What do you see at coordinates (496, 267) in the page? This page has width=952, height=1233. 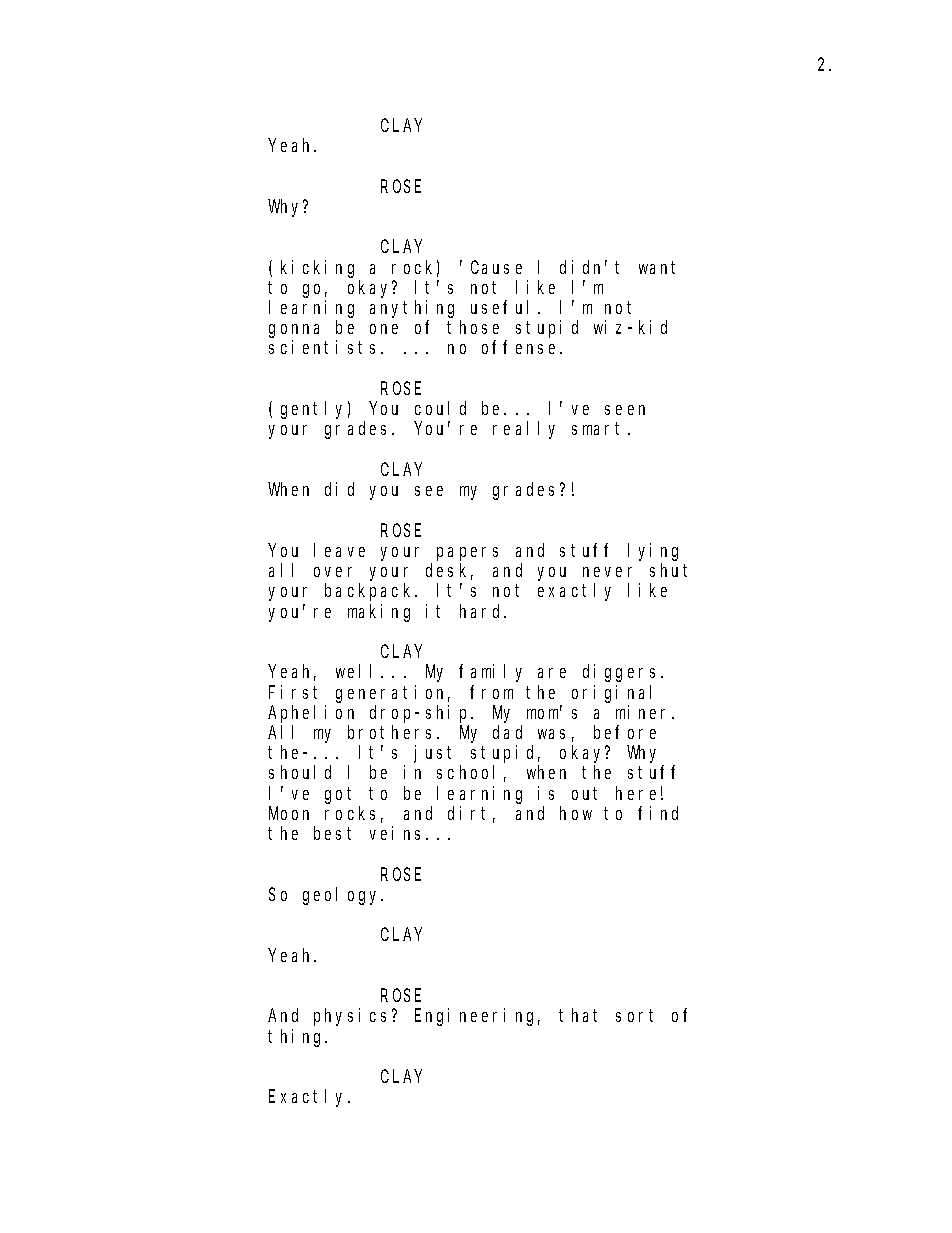 I see `Cause` at bounding box center [496, 267].
